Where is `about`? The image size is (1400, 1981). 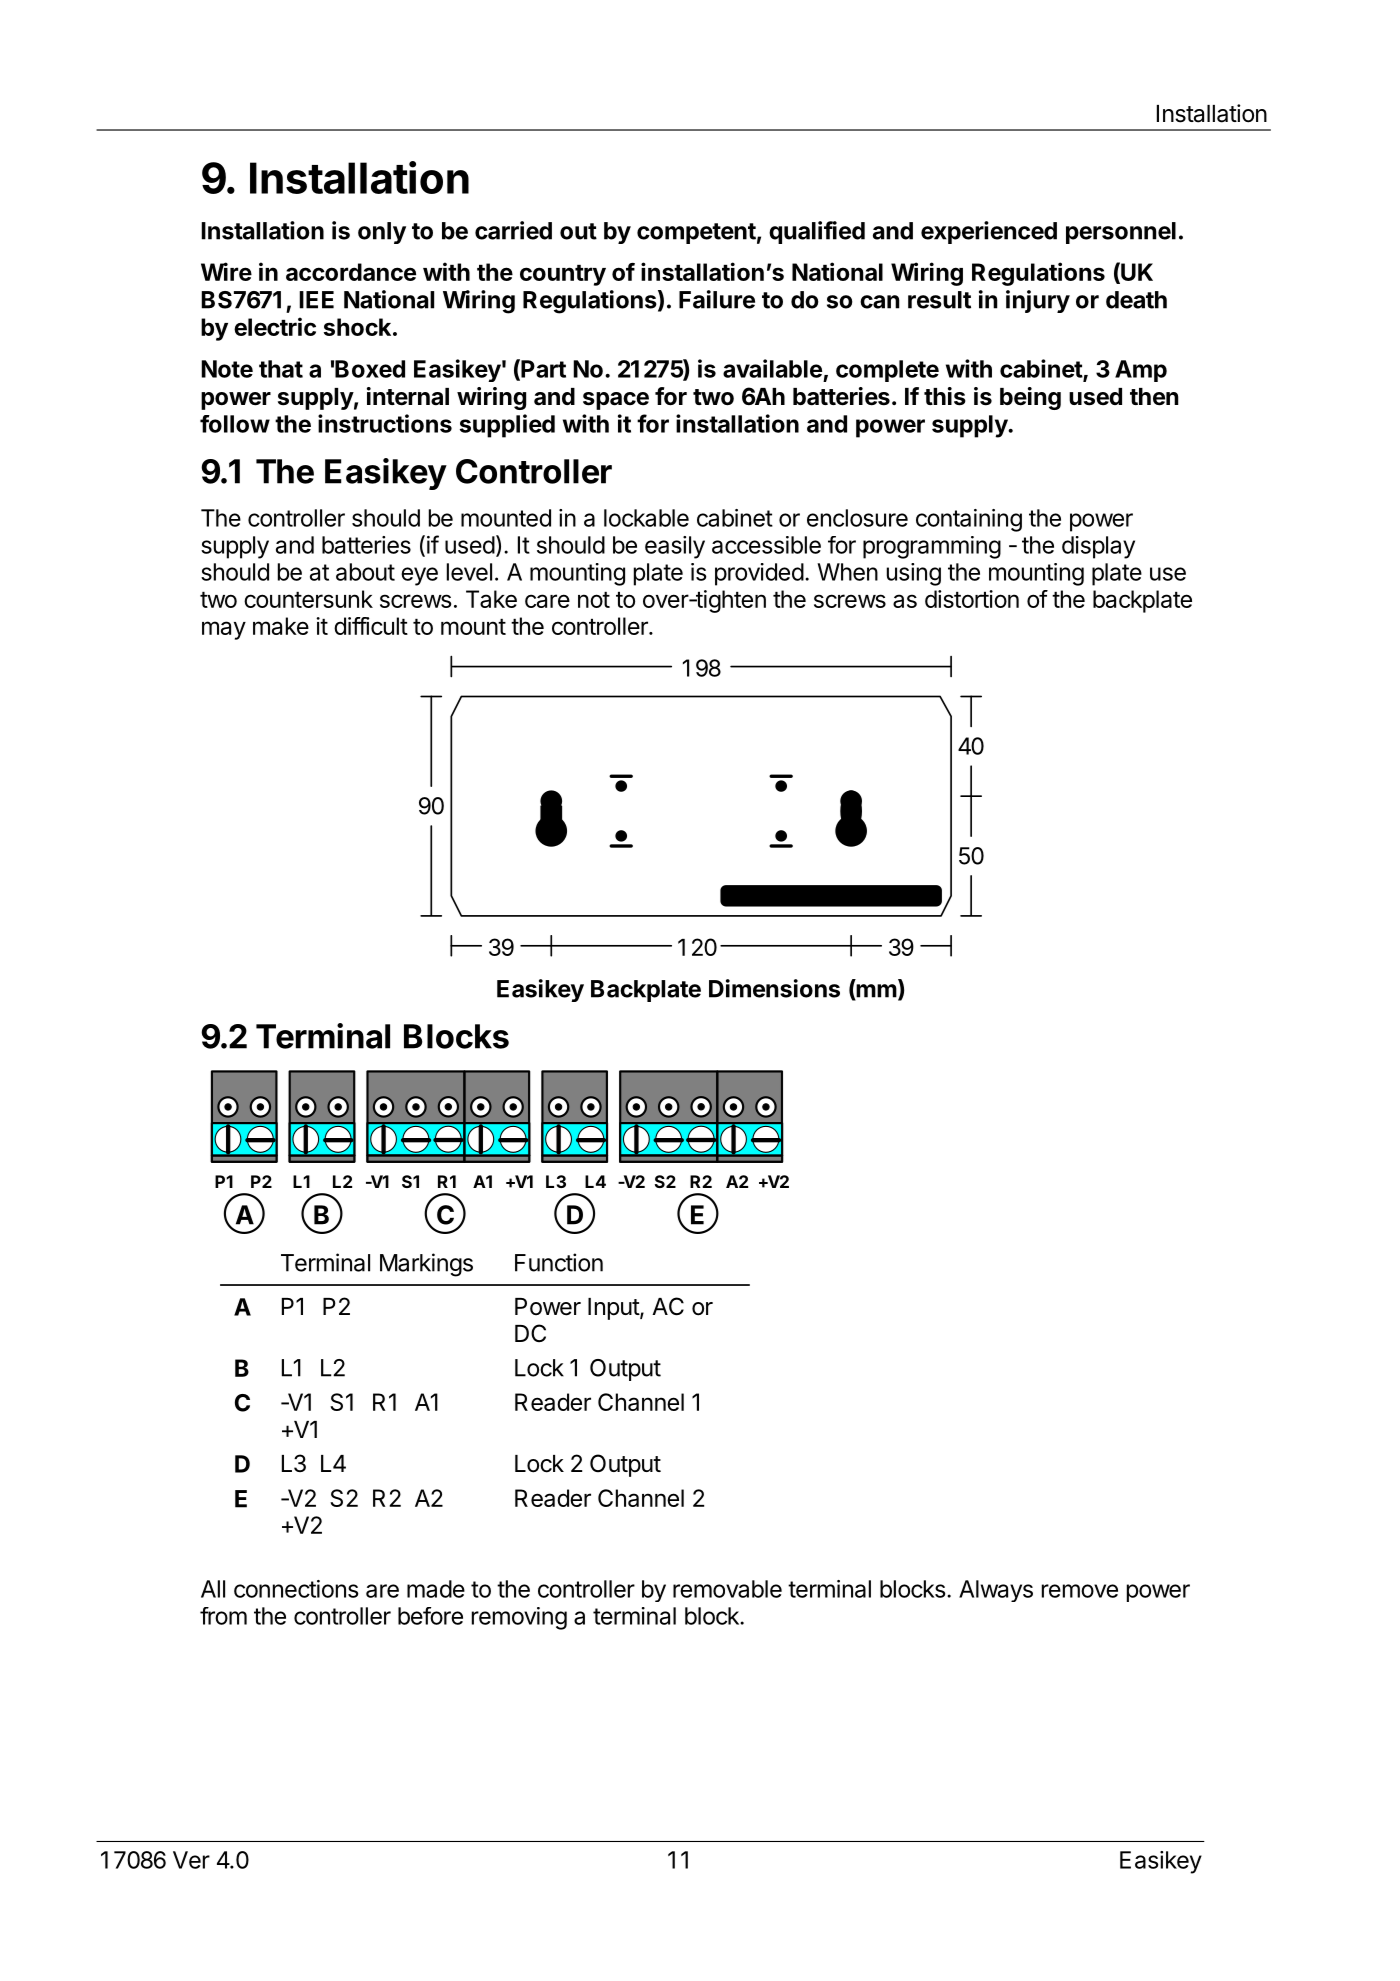
about is located at coordinates (365, 572).
